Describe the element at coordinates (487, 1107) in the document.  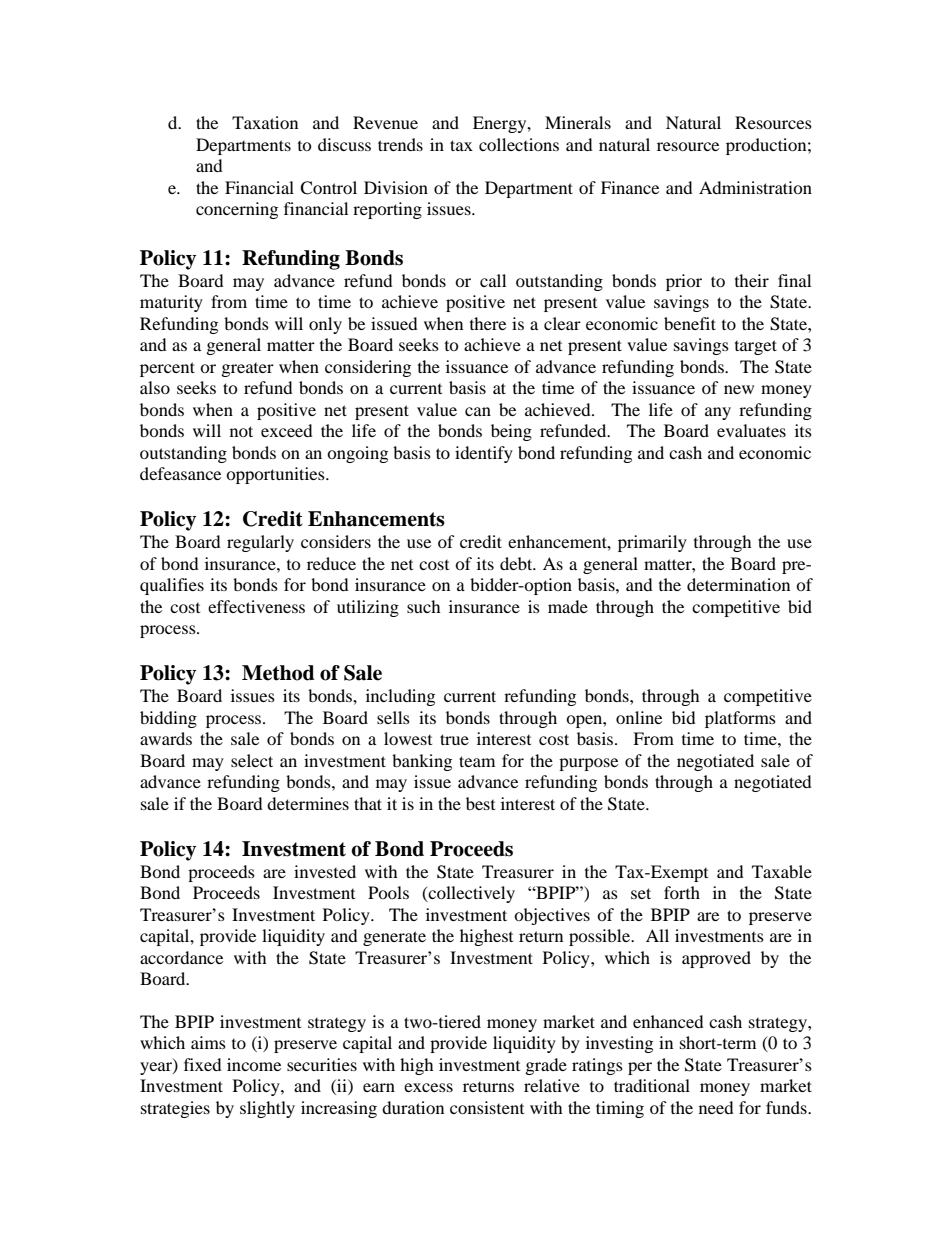
I see `consistent` at that location.
